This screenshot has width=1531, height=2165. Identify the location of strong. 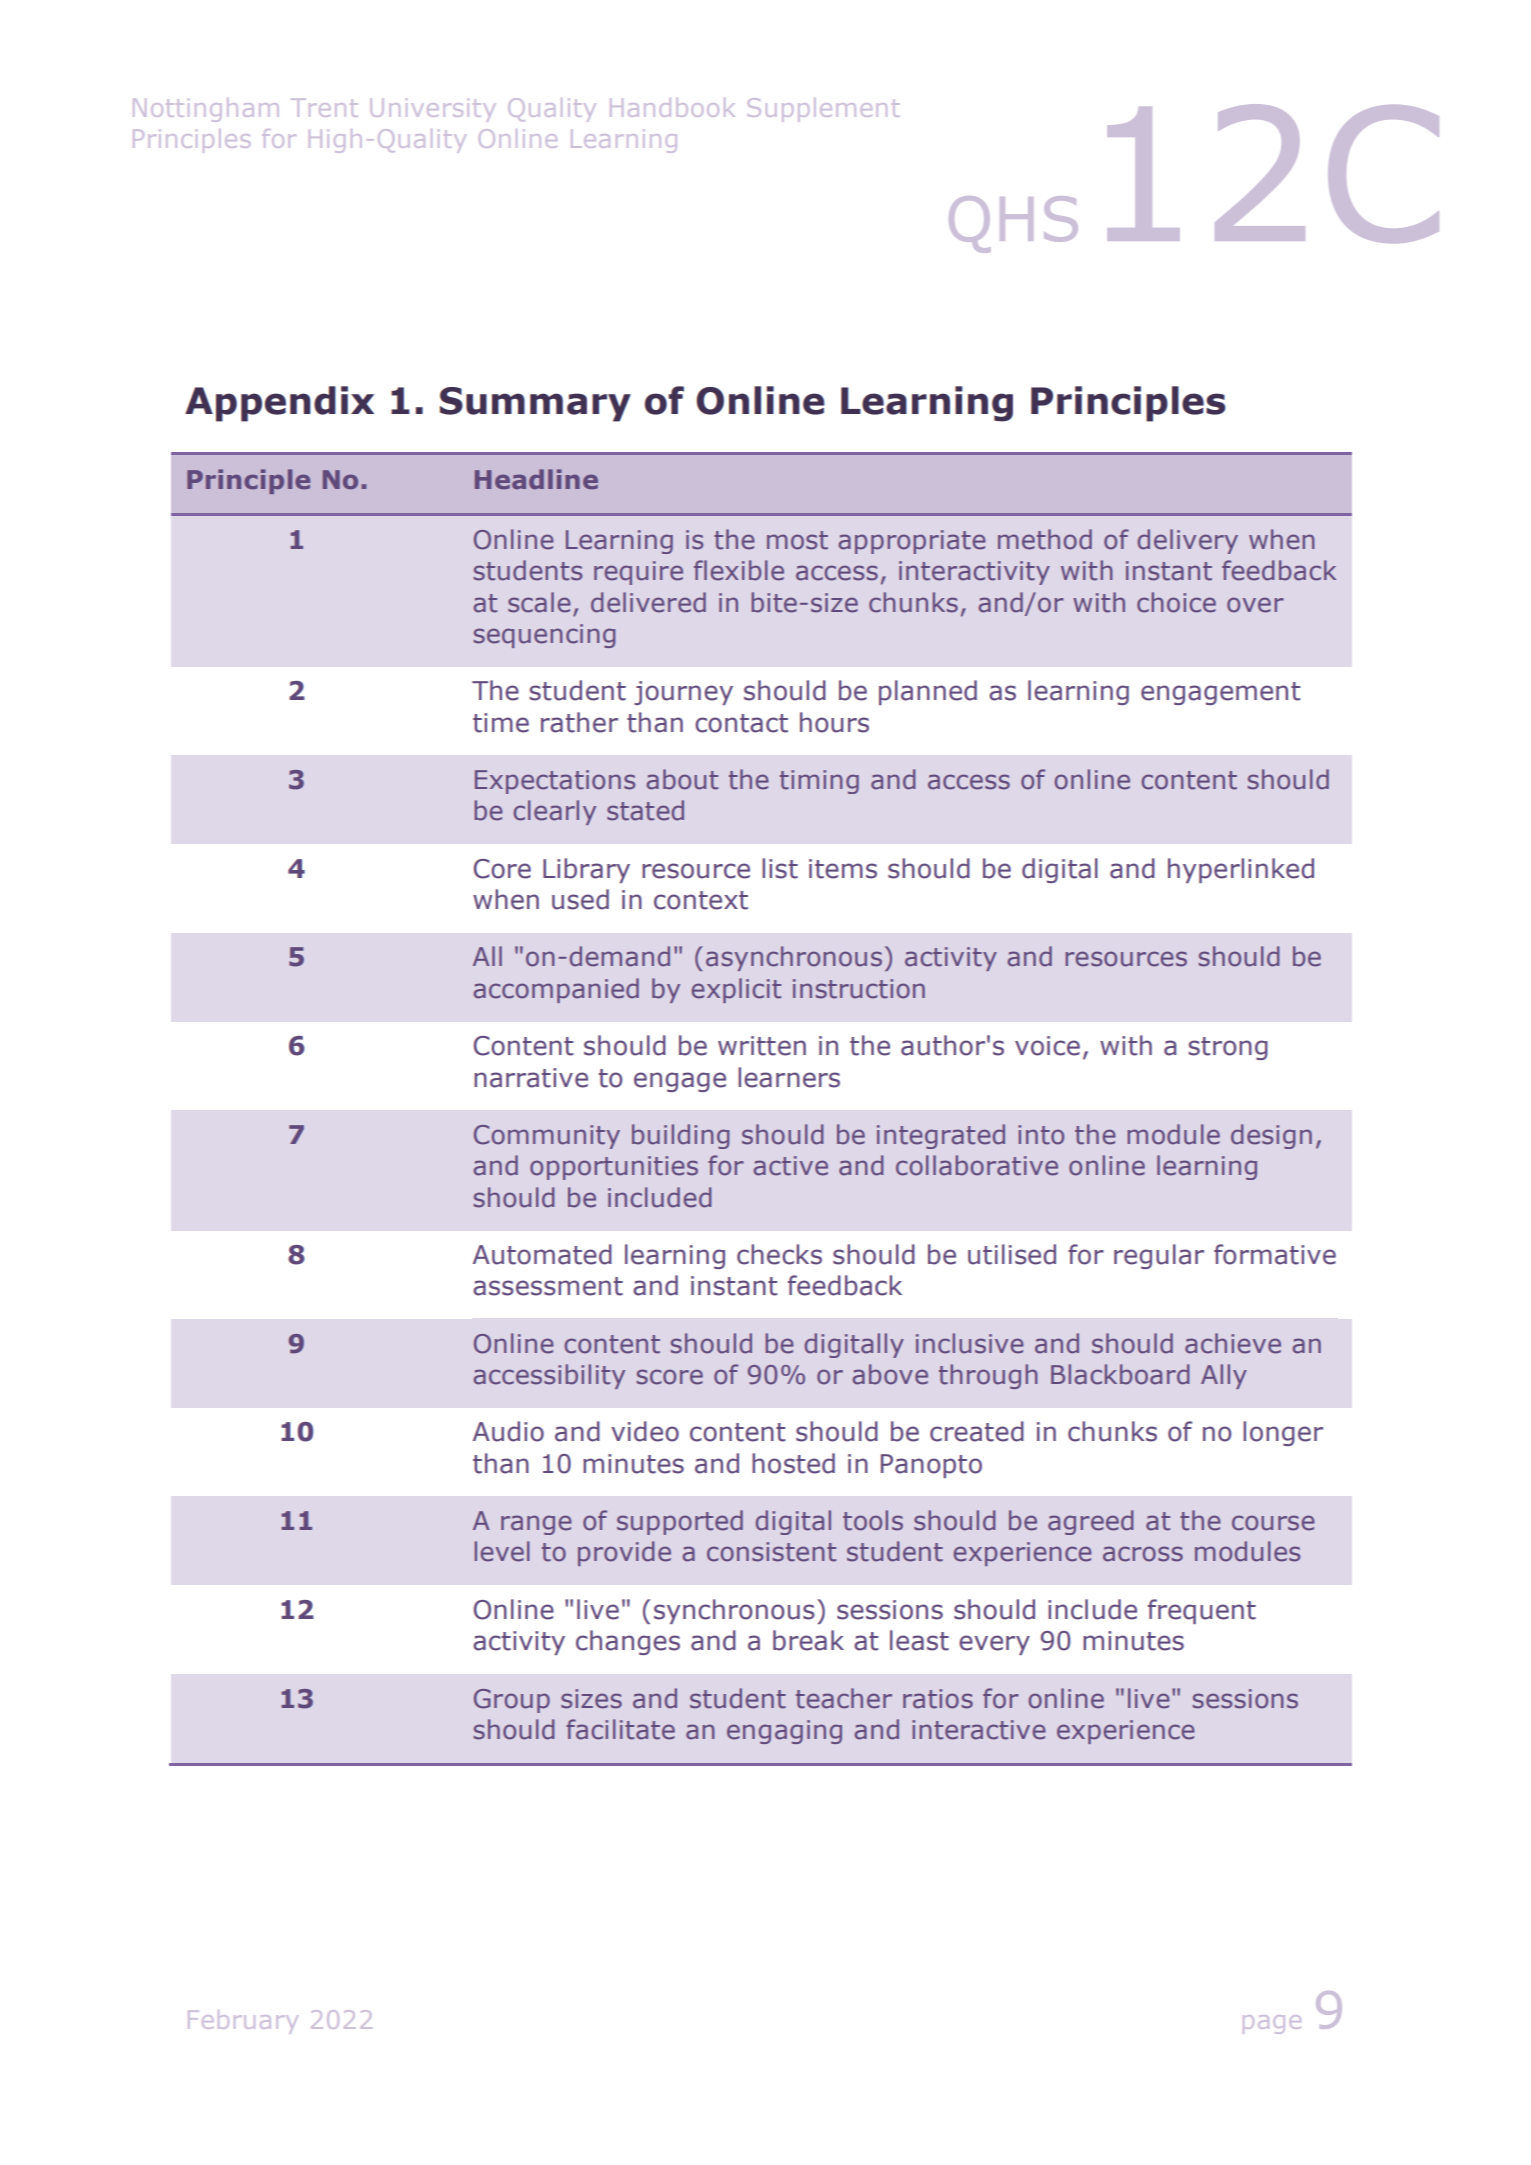
(1228, 1048).
